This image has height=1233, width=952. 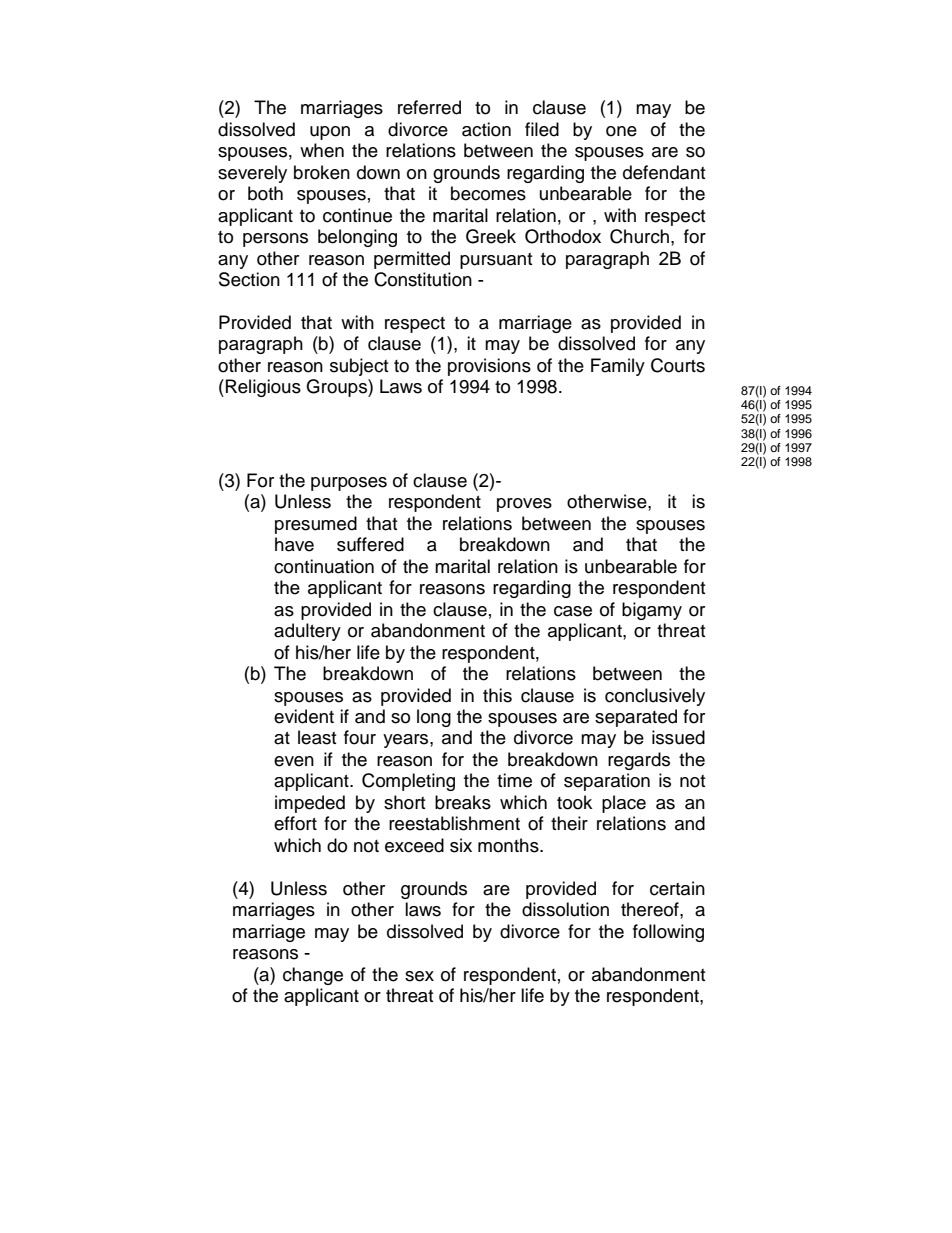 I want to click on have, so click(x=294, y=544).
